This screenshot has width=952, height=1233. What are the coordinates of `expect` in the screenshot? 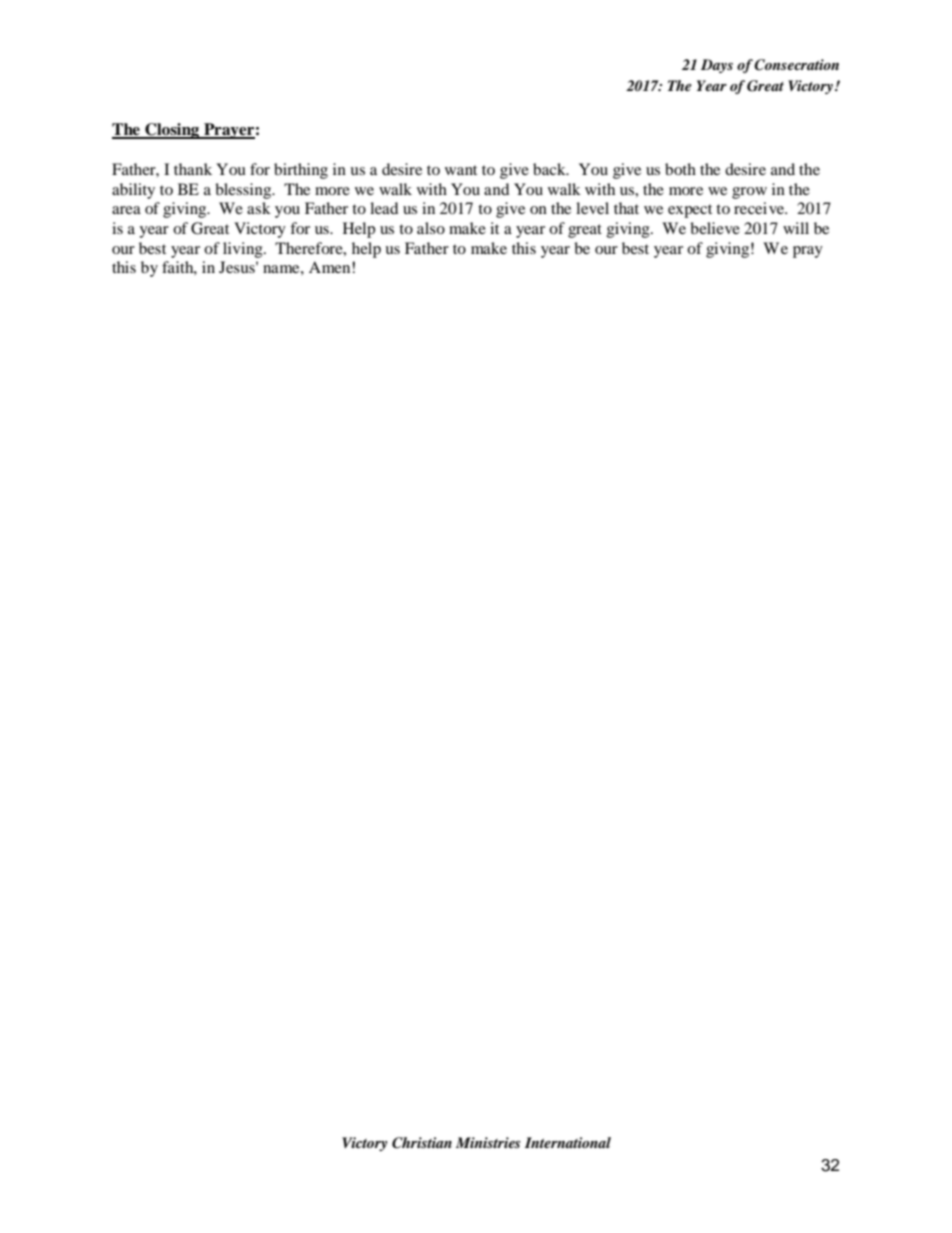 It's located at (690, 211).
